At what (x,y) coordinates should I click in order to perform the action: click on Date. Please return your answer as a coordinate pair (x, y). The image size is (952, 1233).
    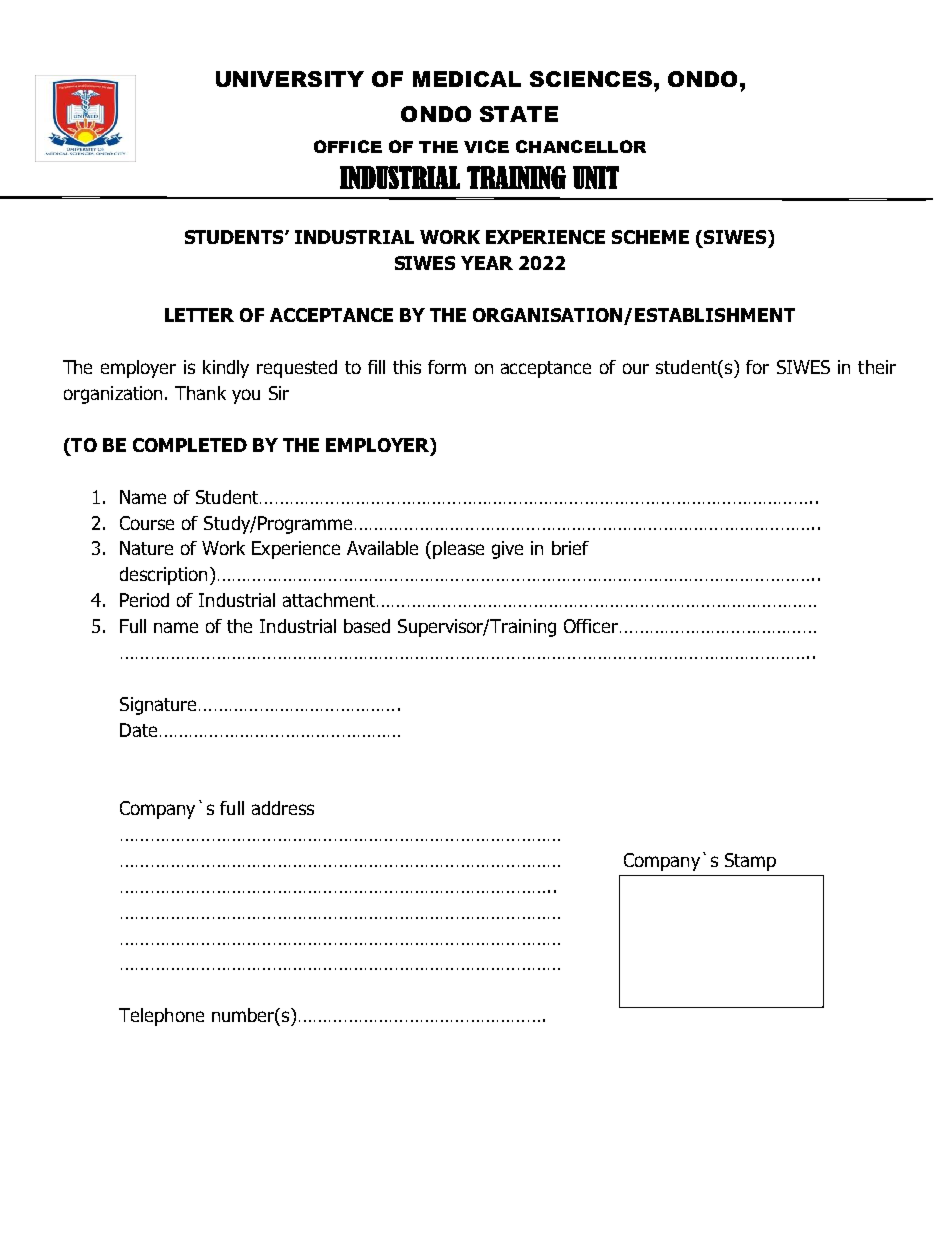
    Looking at the image, I should click on (138, 730).
